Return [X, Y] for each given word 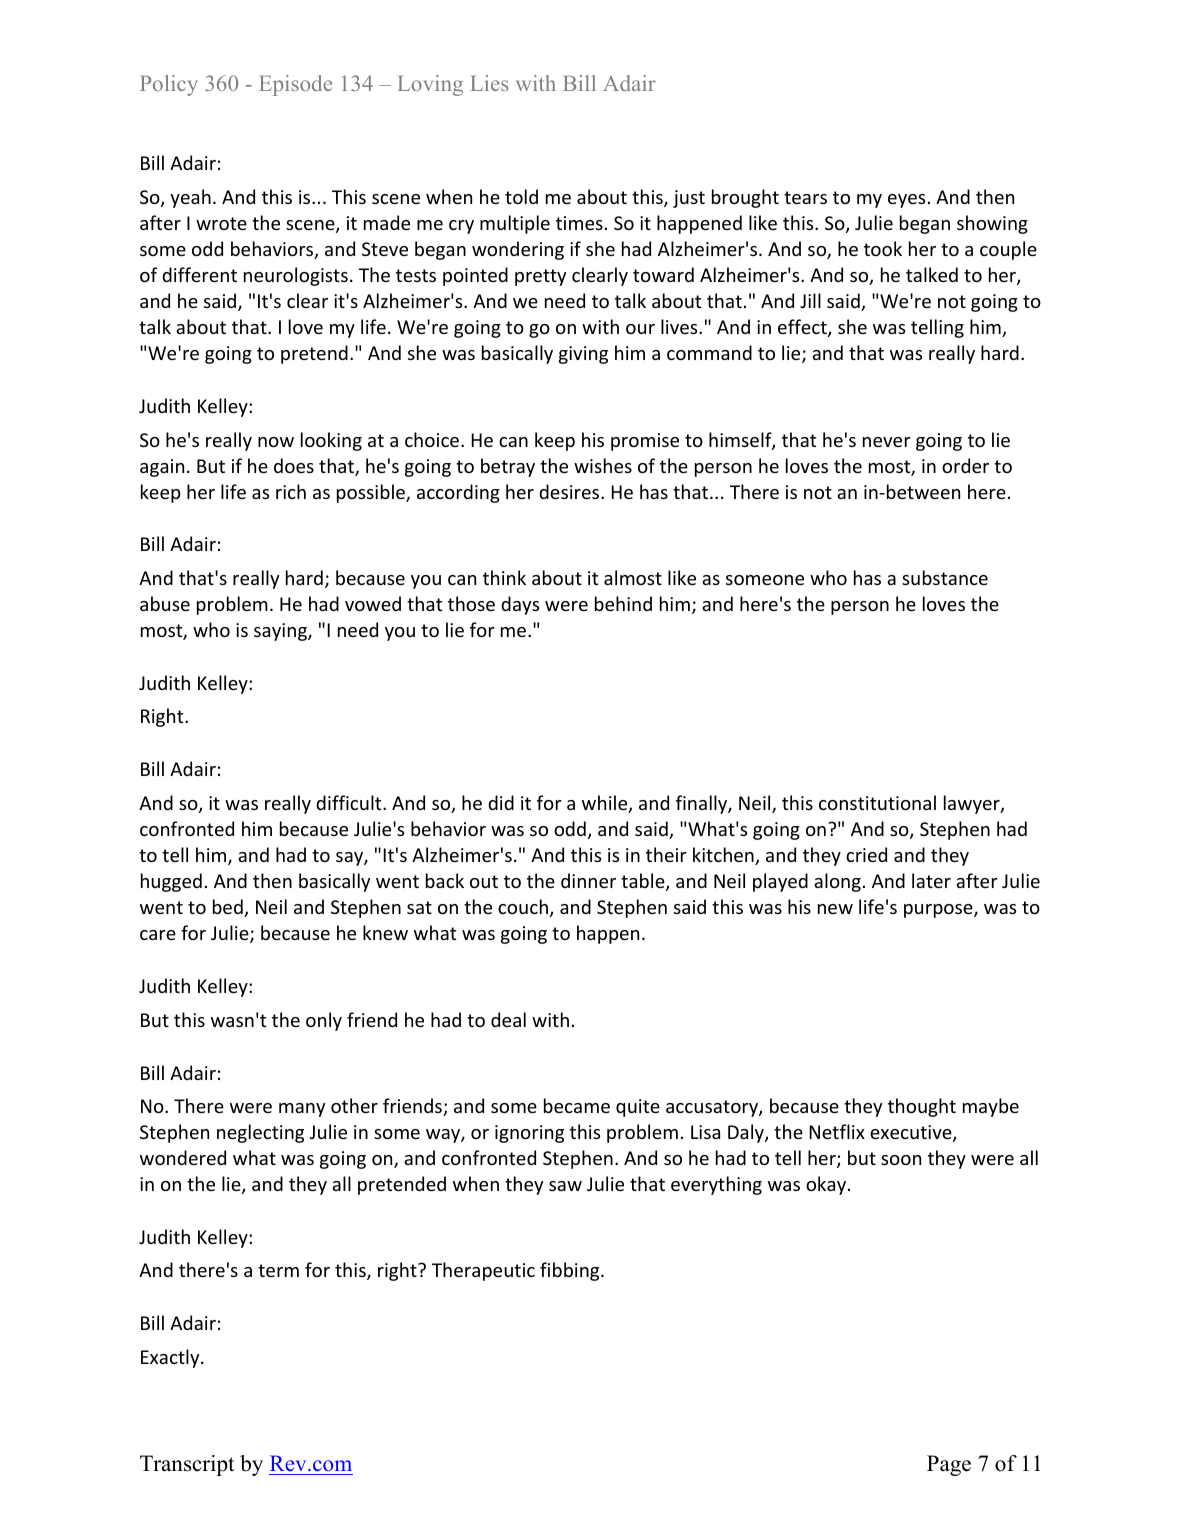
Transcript [187, 1465]
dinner [588, 880]
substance [945, 577]
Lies [489, 83]
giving [583, 355]
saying [281, 632]
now [276, 442]
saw [565, 1186]
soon [901, 1160]
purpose [939, 911]
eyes [906, 201]
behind [623, 603]
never [887, 442]
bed [229, 908]
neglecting [260, 1133]
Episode [295, 85]
